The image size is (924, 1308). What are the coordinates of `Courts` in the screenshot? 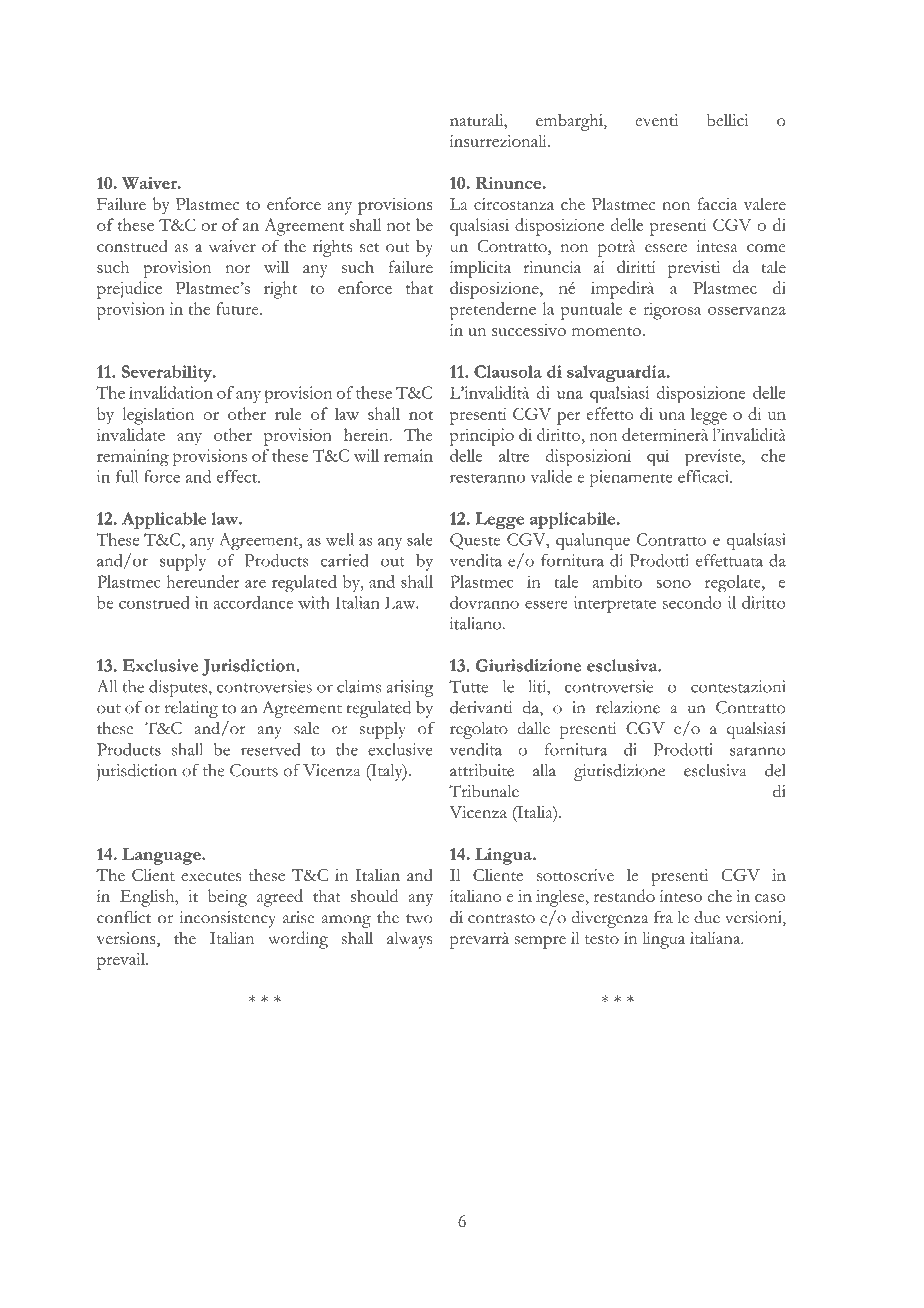 It's located at (254, 770).
